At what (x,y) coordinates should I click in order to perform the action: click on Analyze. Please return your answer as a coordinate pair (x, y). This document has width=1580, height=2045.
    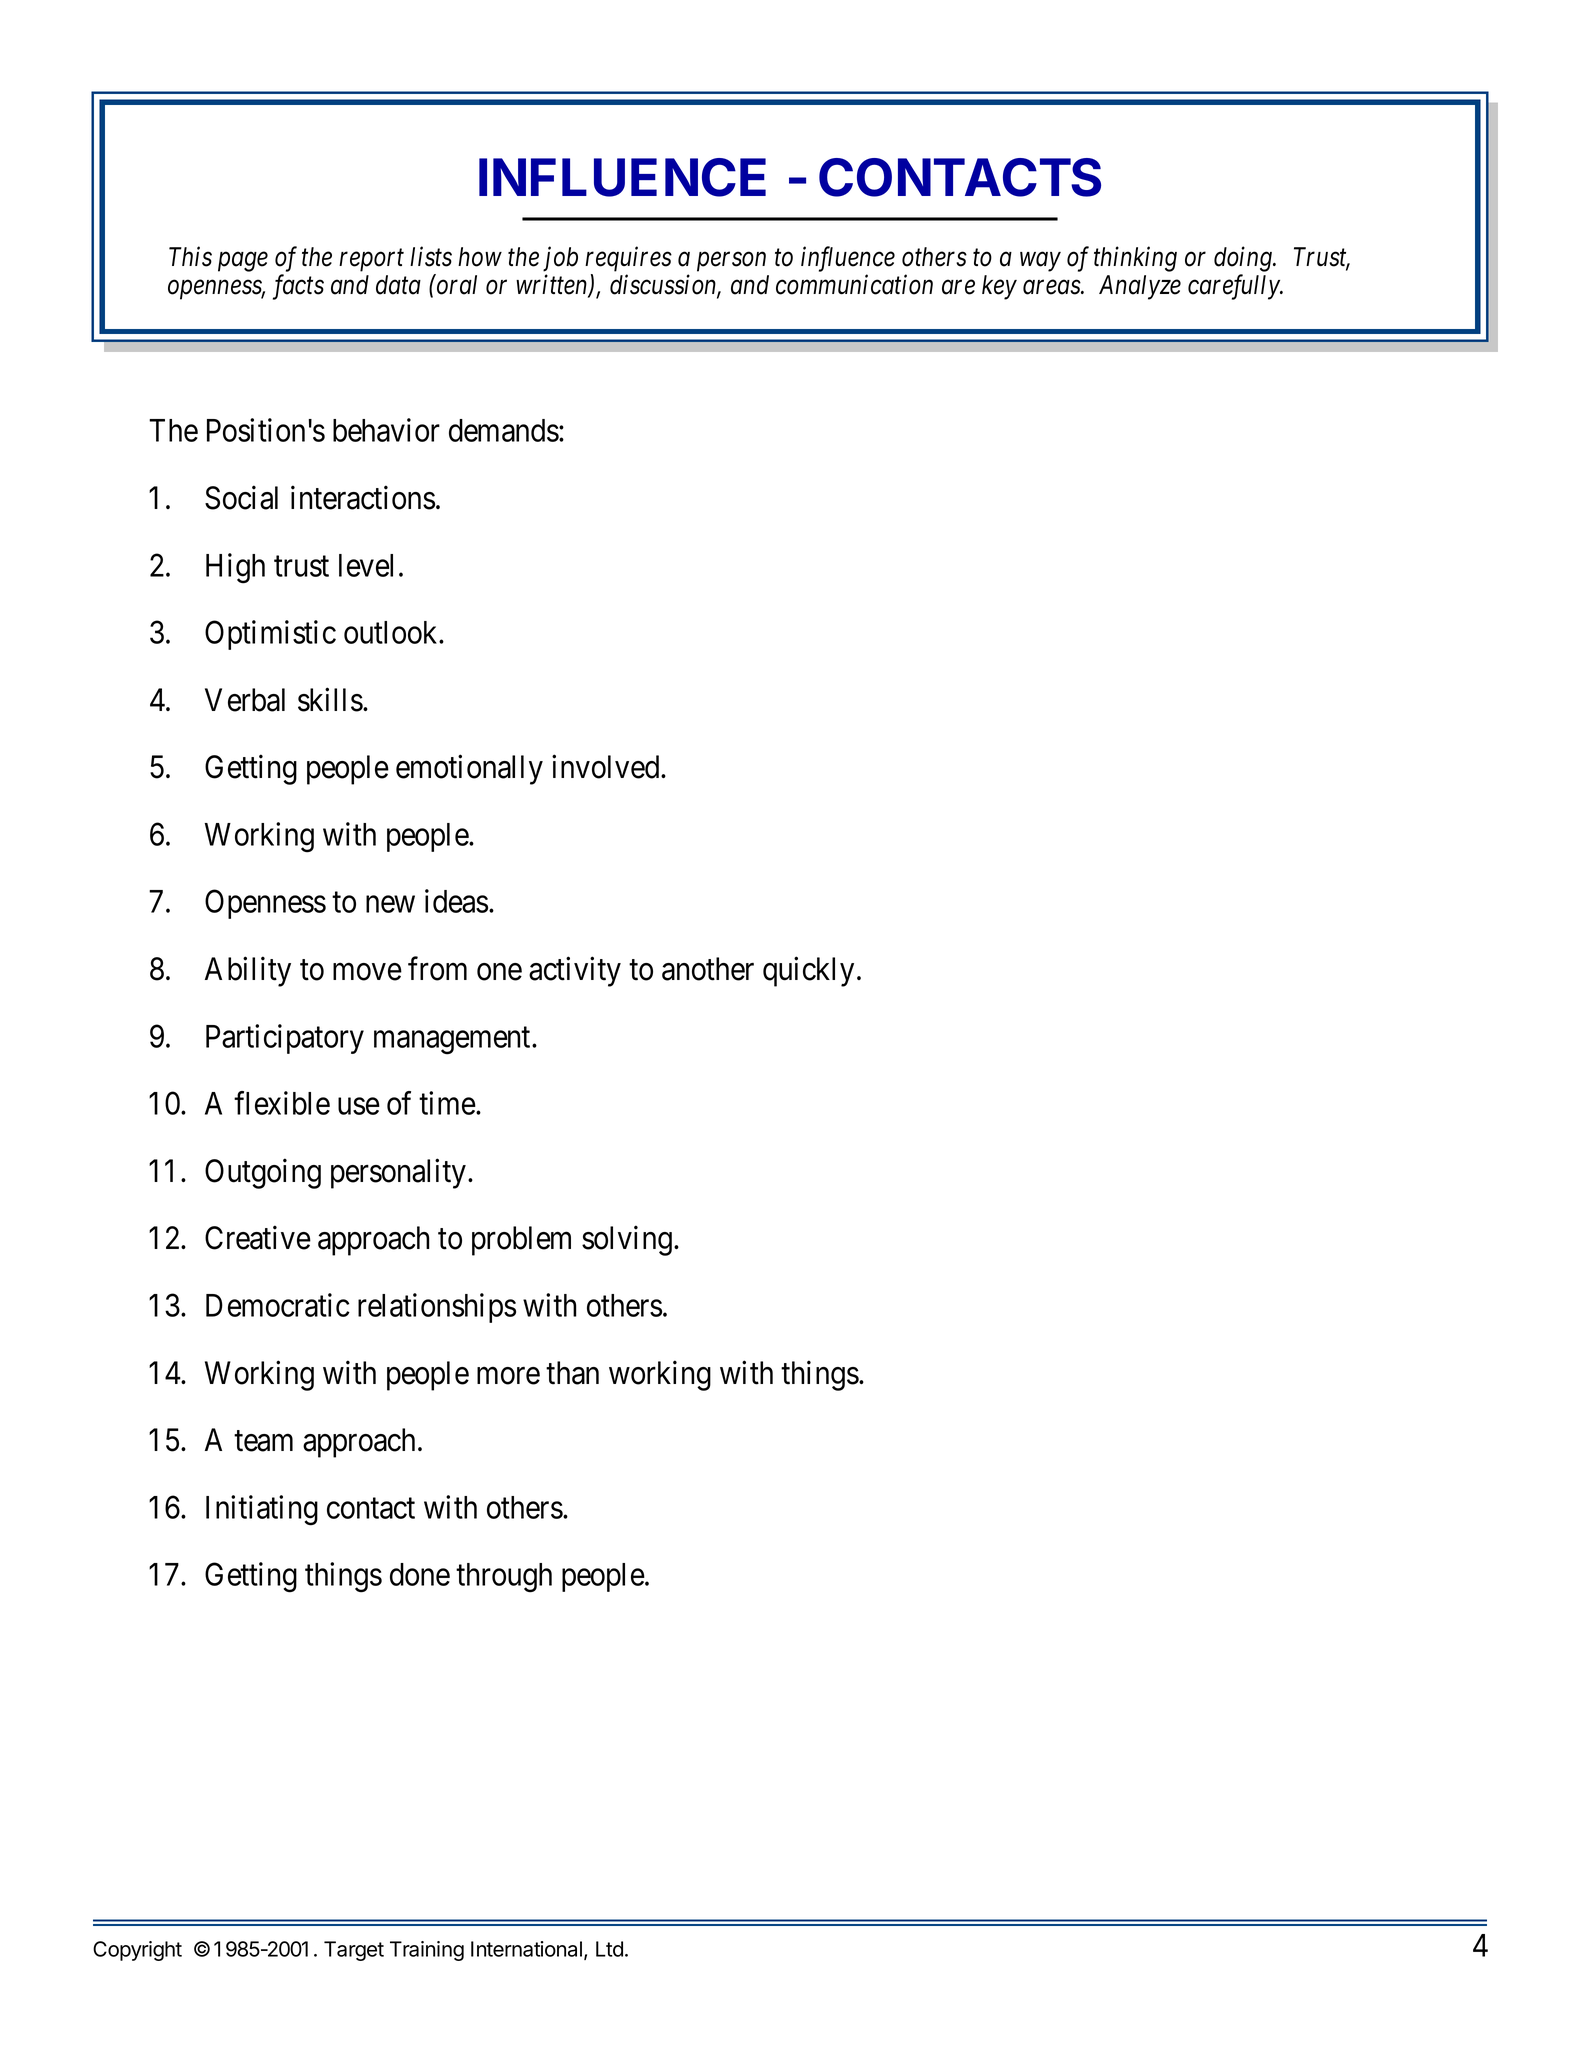
    Looking at the image, I should click on (1140, 287).
